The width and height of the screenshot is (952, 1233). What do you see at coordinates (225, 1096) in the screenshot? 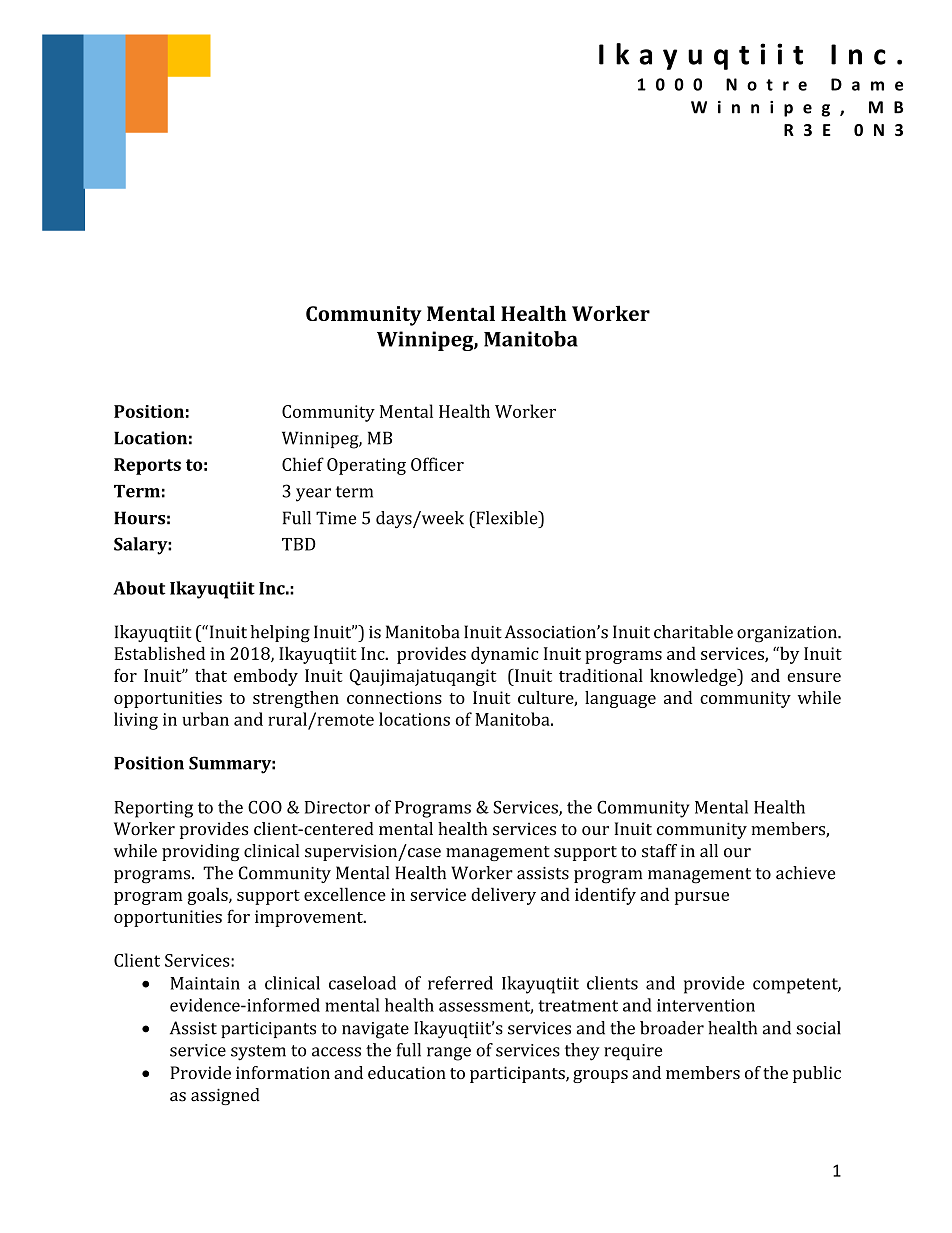
I see `assigned` at bounding box center [225, 1096].
